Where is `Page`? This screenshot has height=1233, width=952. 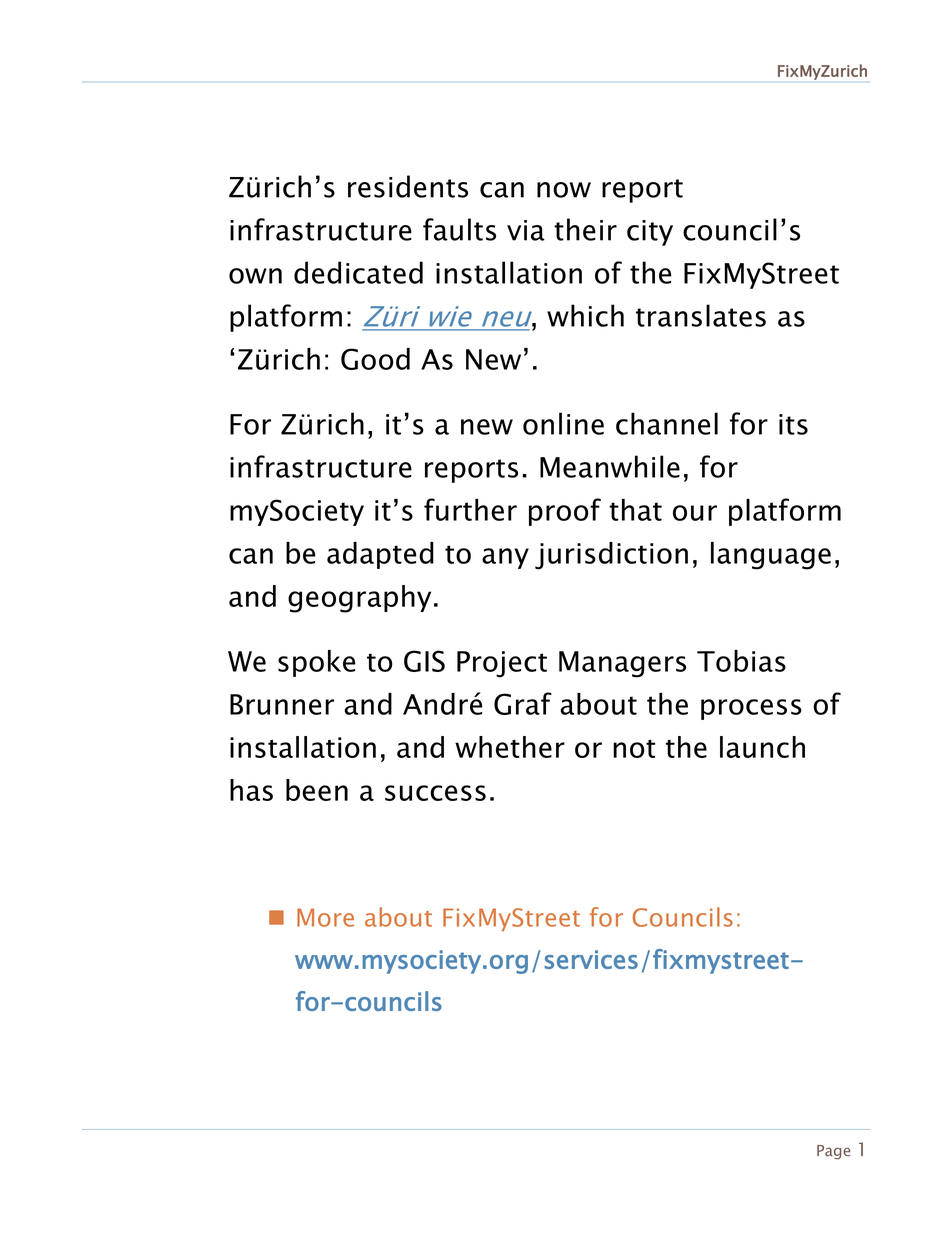
Page is located at coordinates (834, 1152).
